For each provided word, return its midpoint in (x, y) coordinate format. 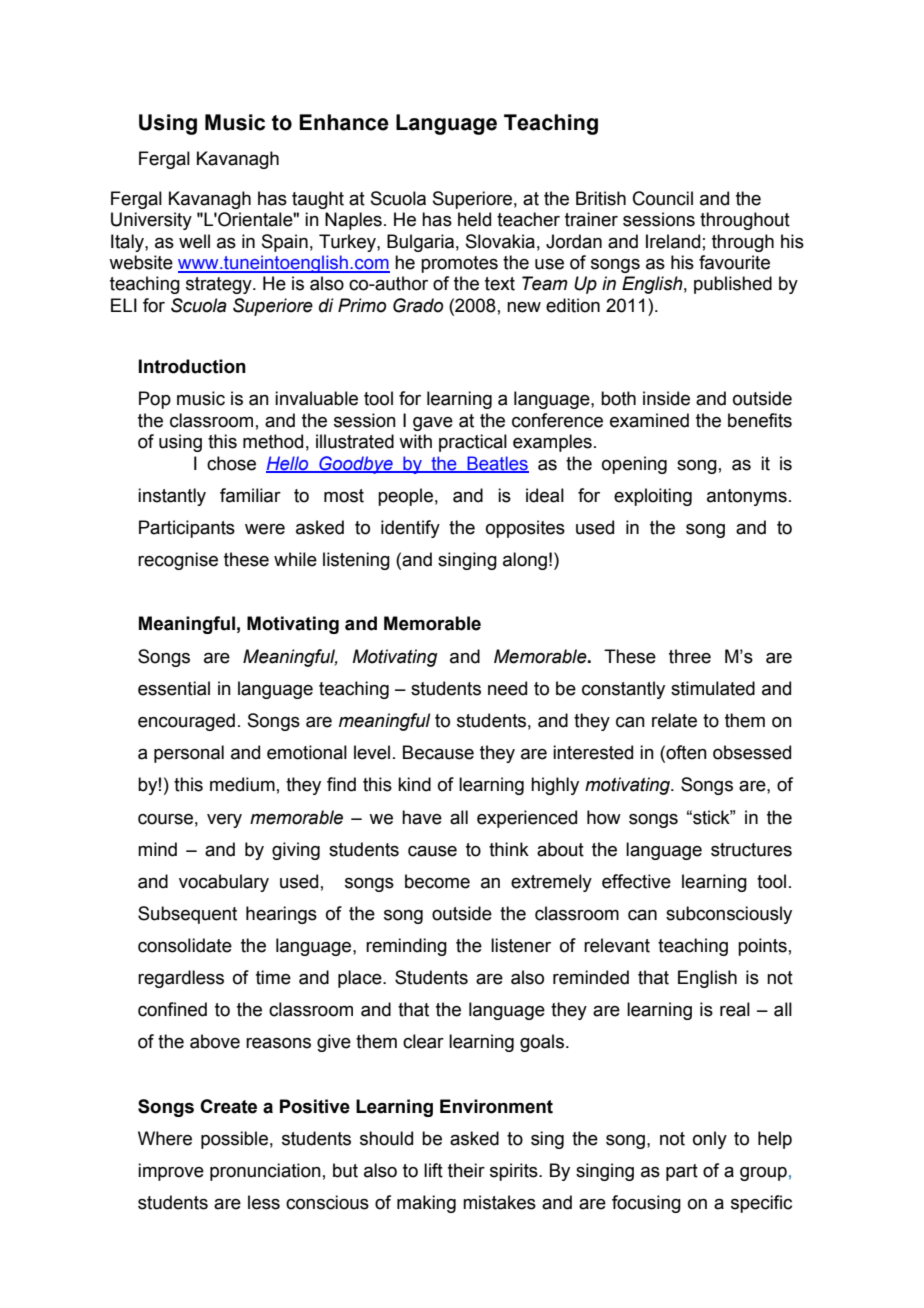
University (151, 221)
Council (663, 198)
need (507, 688)
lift (433, 1170)
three (690, 656)
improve (171, 1172)
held (474, 219)
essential (174, 688)
